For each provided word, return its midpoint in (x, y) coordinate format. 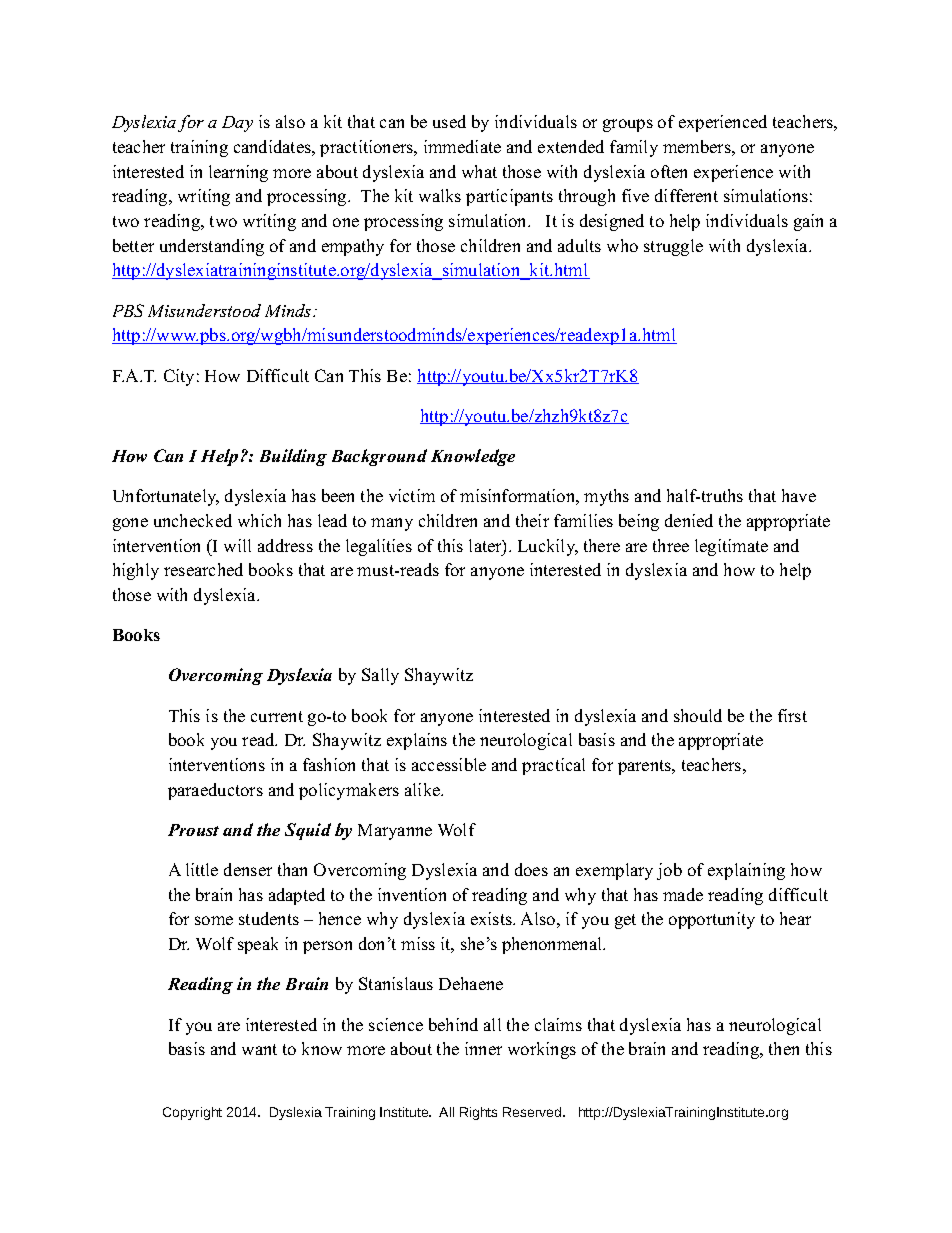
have (799, 495)
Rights (478, 1113)
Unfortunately (166, 497)
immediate (462, 146)
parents (646, 767)
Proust (193, 830)
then (784, 1048)
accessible (449, 764)
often (669, 171)
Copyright (192, 1113)
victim (412, 495)
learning (238, 173)
